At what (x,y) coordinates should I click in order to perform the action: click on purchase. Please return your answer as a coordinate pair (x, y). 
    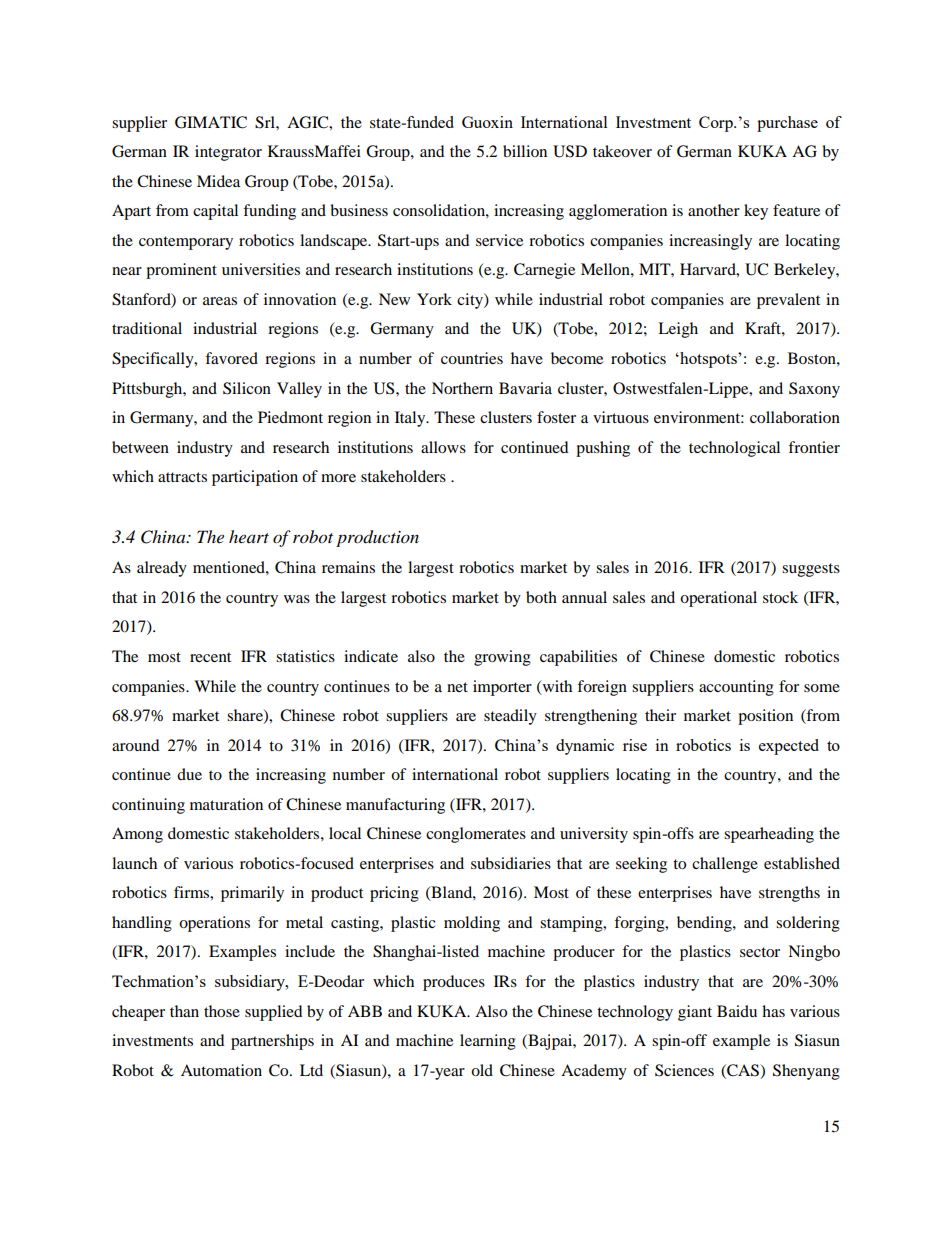
    Looking at the image, I should click on (787, 124).
